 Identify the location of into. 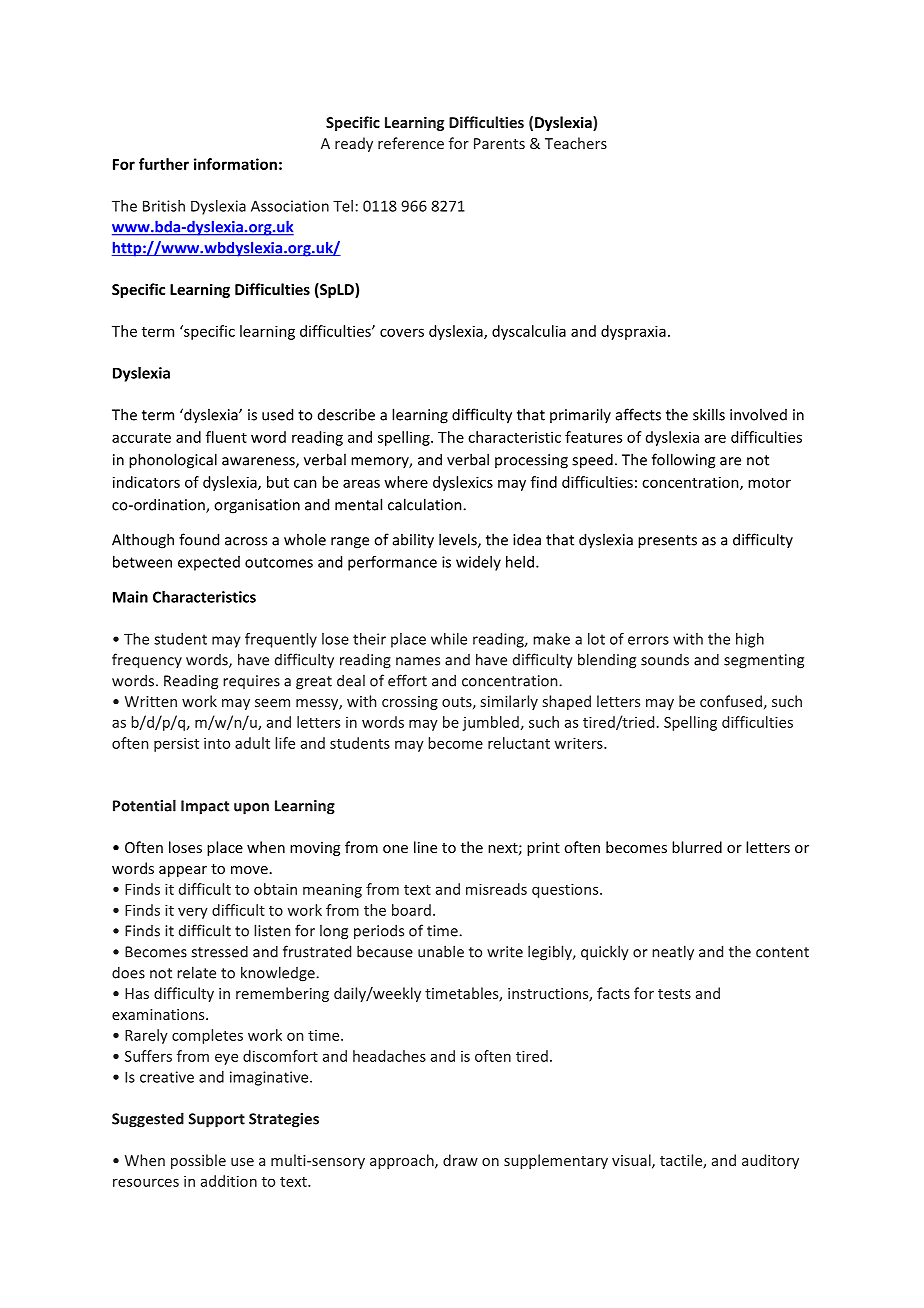
(217, 743).
